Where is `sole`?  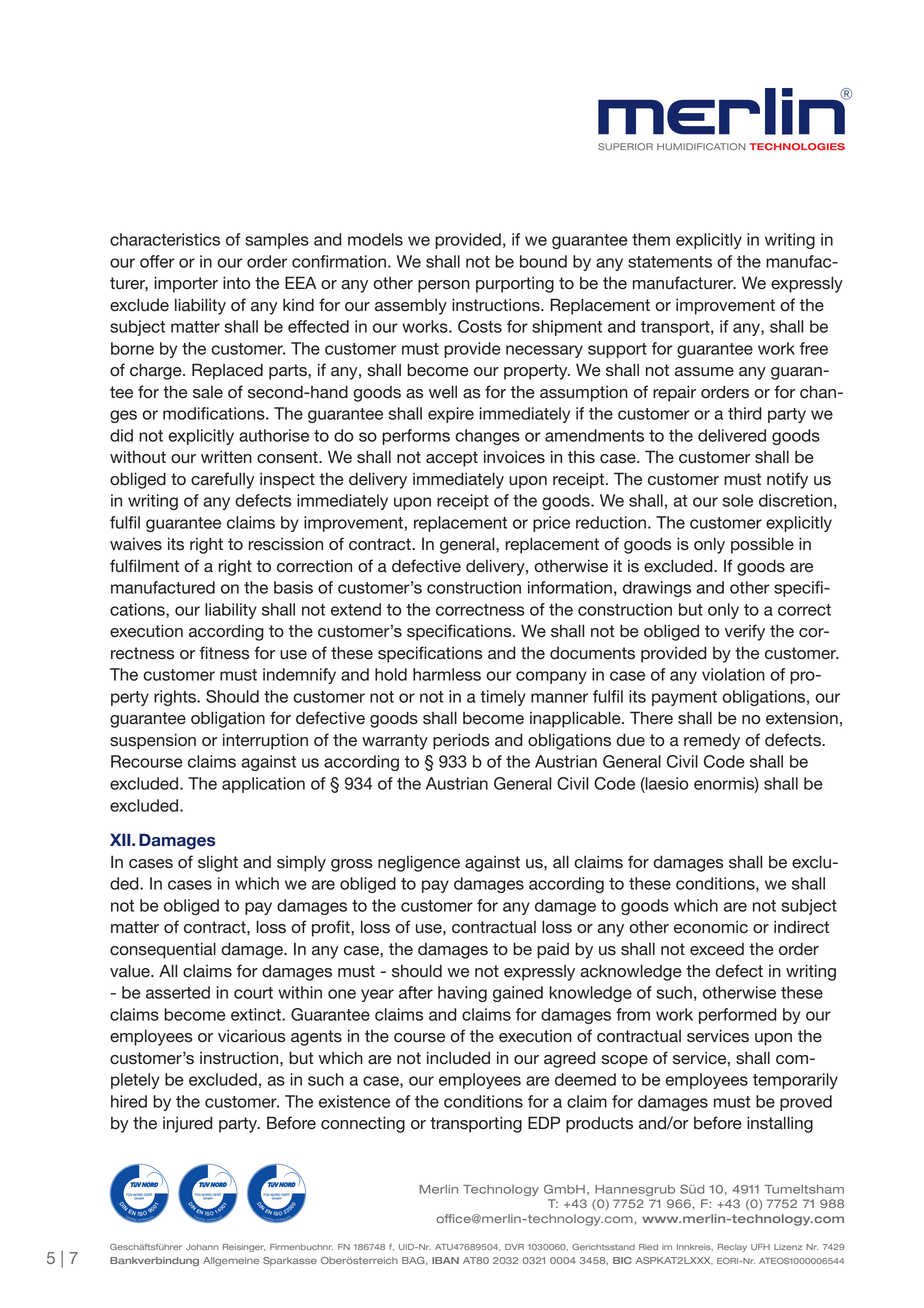
sole is located at coordinates (737, 500).
